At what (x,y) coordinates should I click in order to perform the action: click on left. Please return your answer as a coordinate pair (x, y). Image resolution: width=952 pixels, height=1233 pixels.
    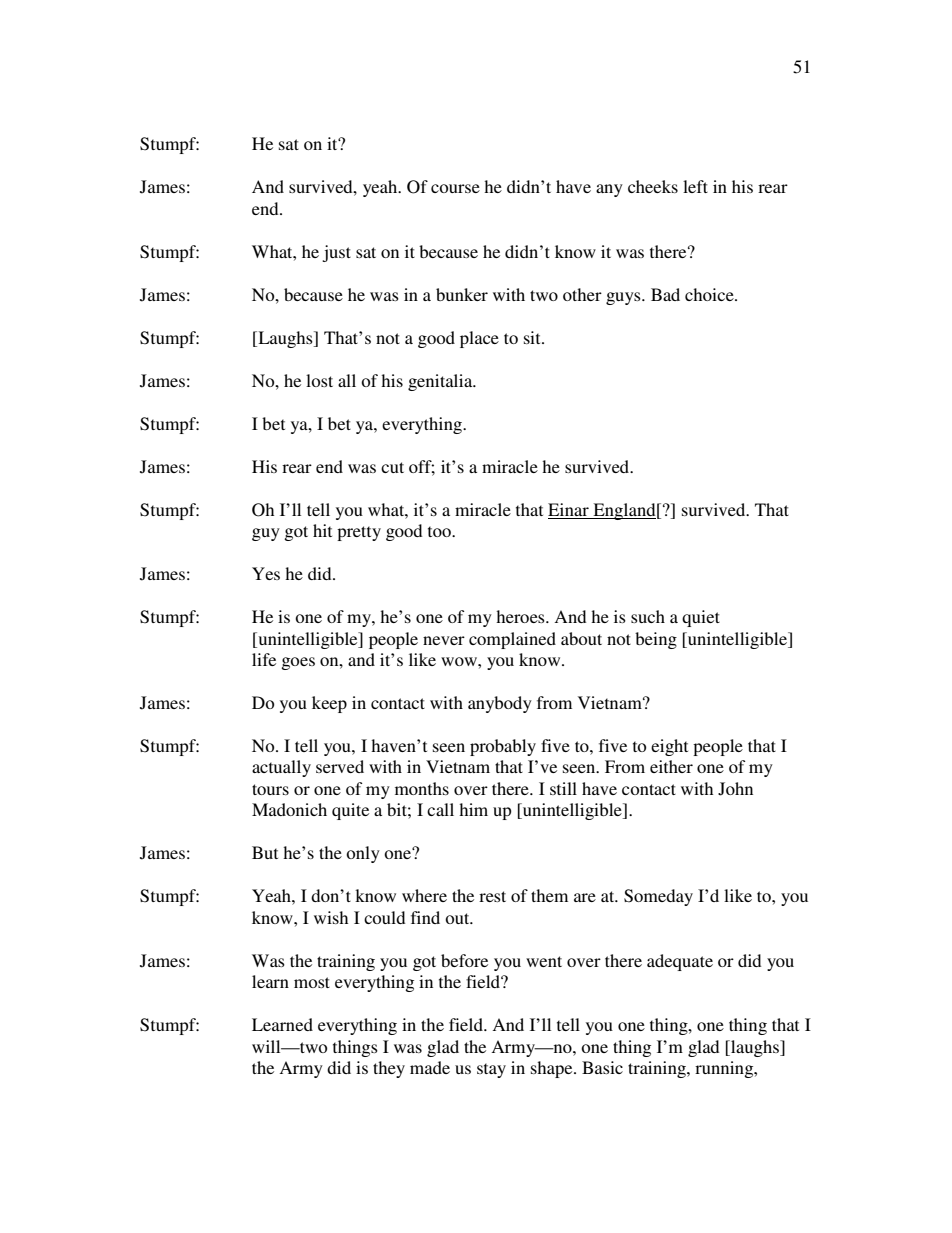
    Looking at the image, I should click on (695, 186).
